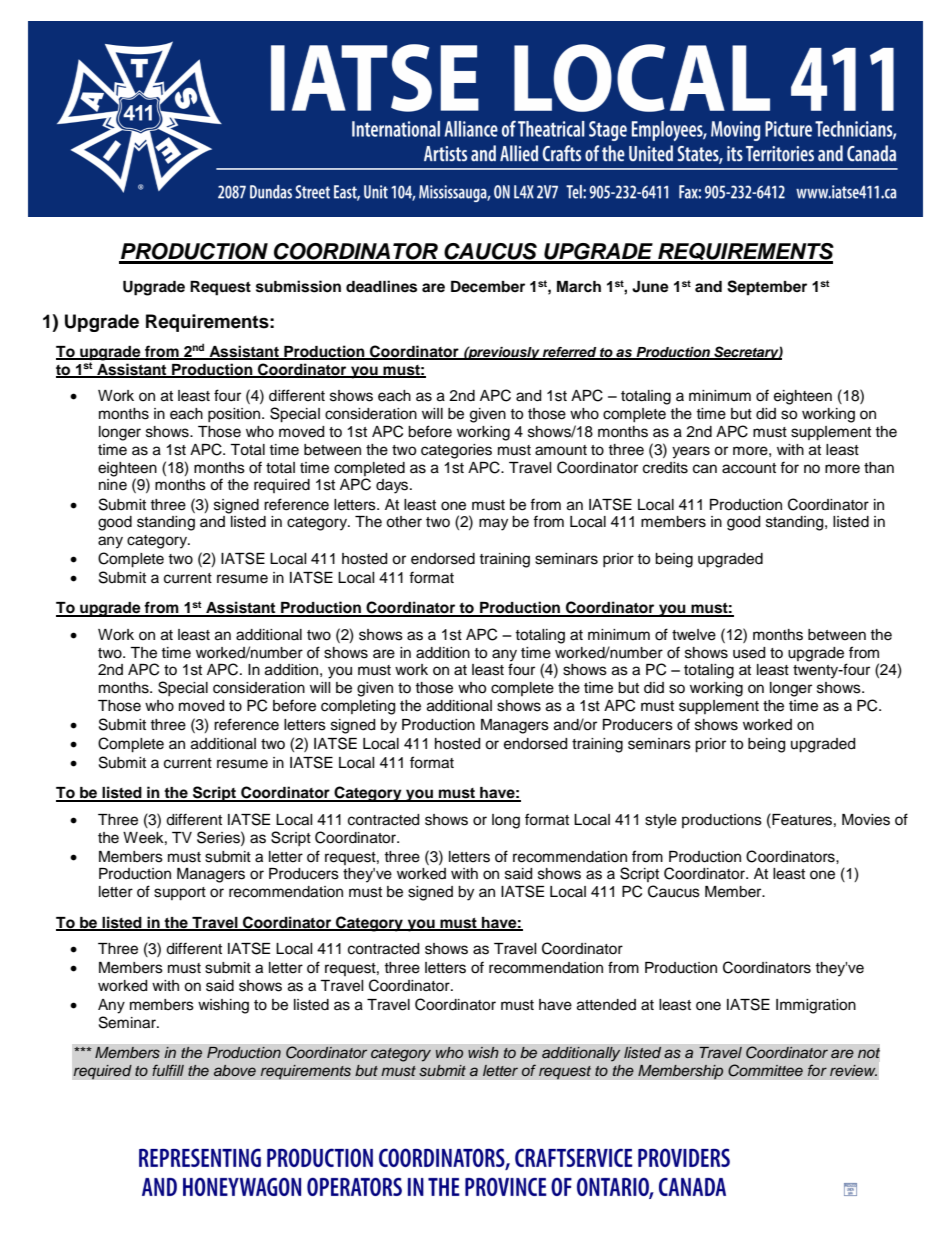 This screenshot has height=1233, width=952. Describe the element at coordinates (765, 1070) in the screenshot. I see `Committee` at that location.
